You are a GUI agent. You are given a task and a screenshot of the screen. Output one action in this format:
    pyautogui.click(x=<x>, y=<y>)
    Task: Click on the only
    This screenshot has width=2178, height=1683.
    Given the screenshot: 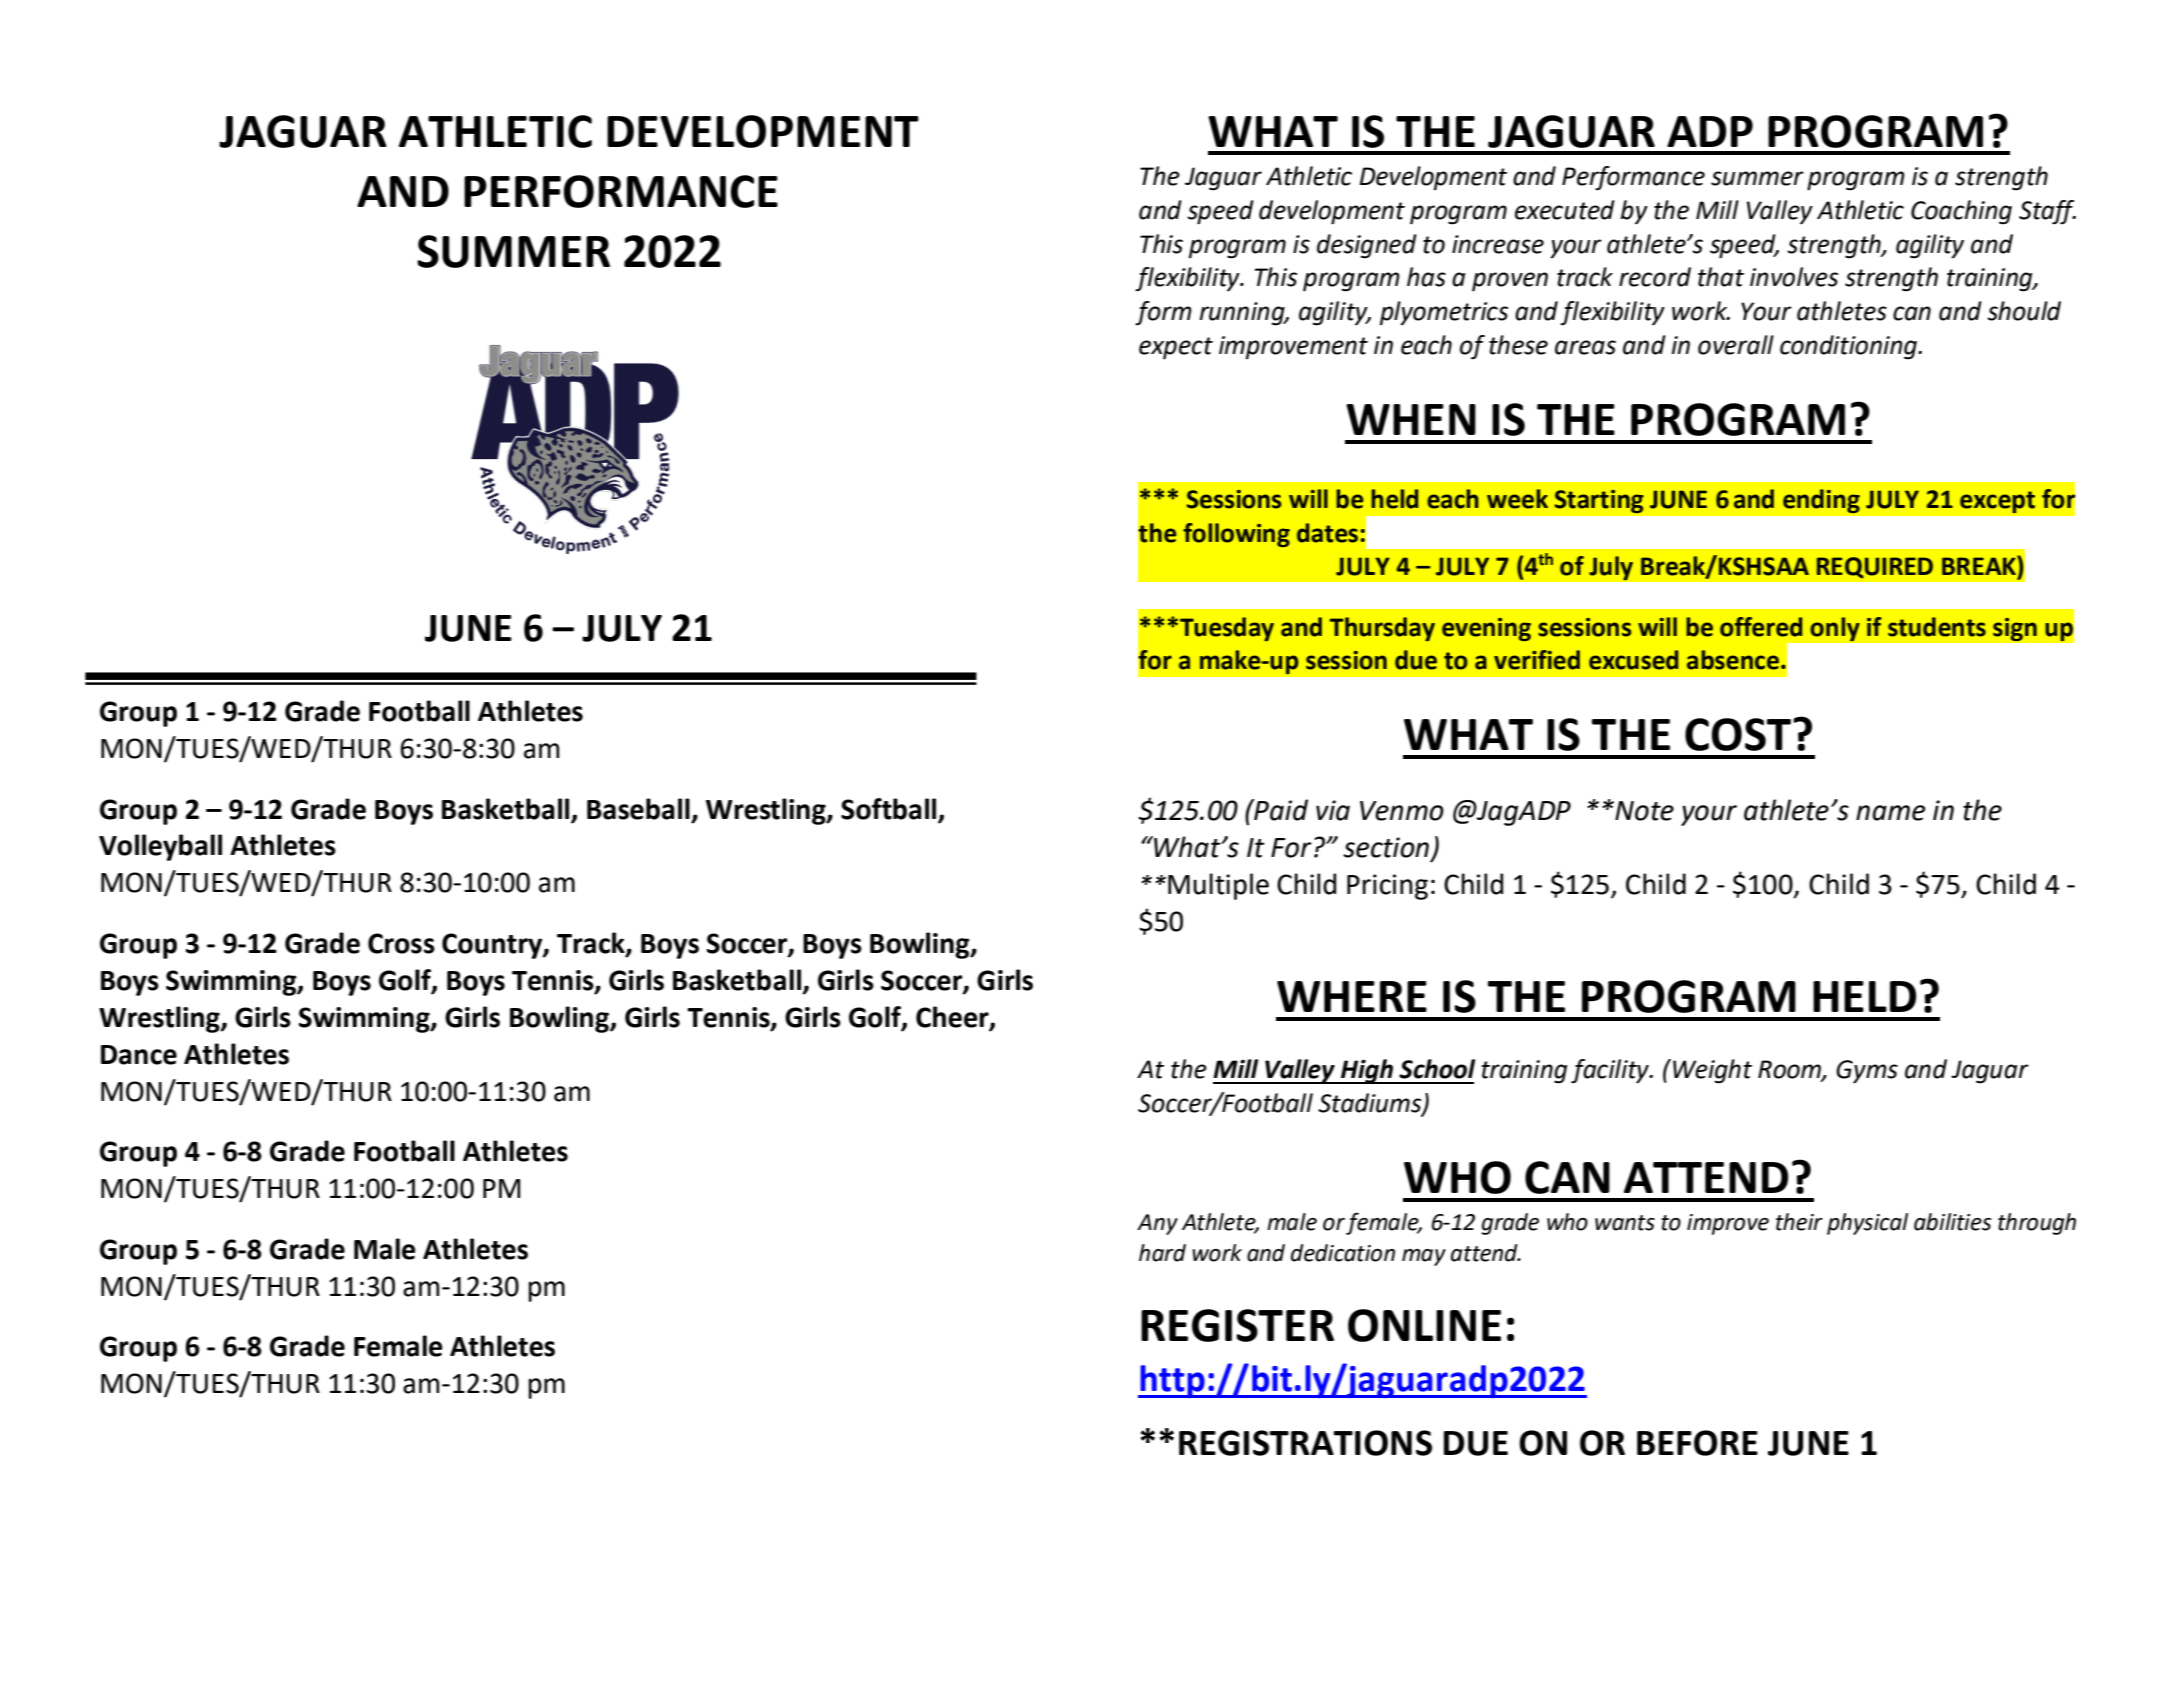 What is the action you would take?
    pyautogui.click(x=1835, y=629)
